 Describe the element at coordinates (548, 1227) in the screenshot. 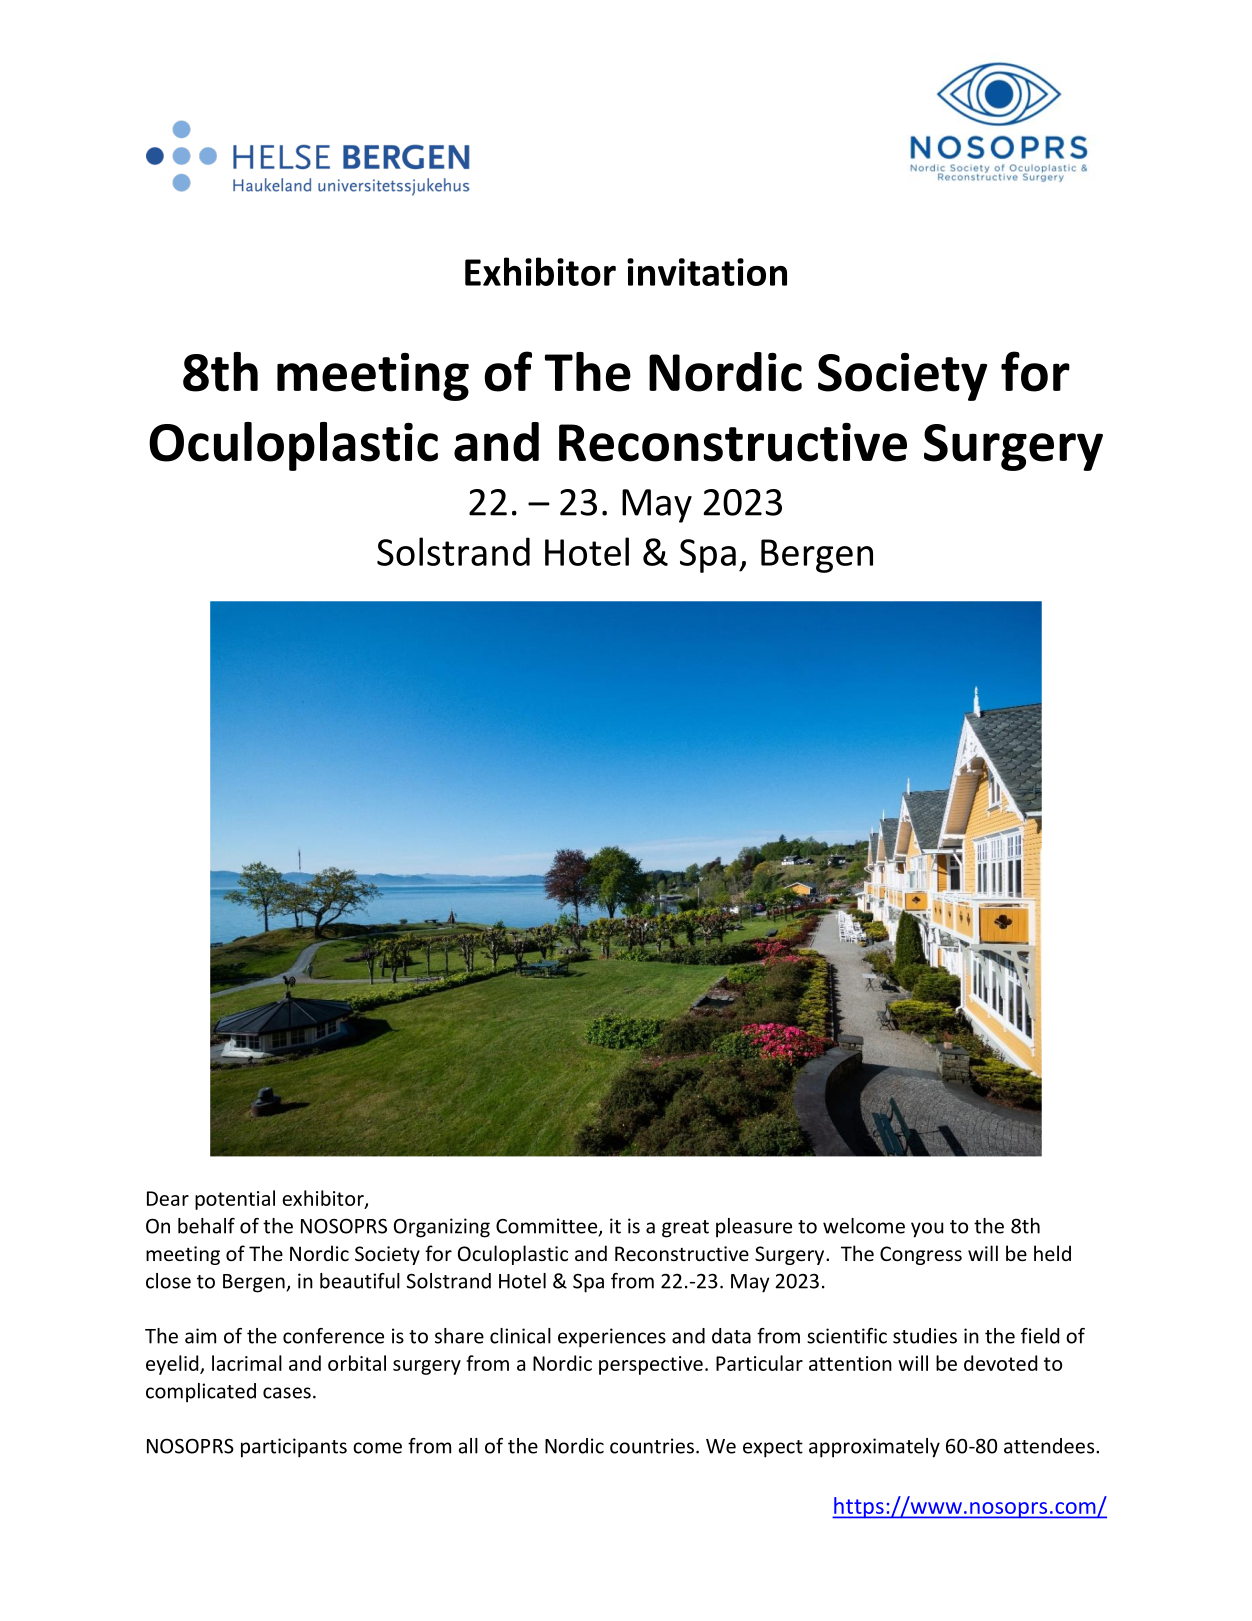

I see `Committee` at that location.
